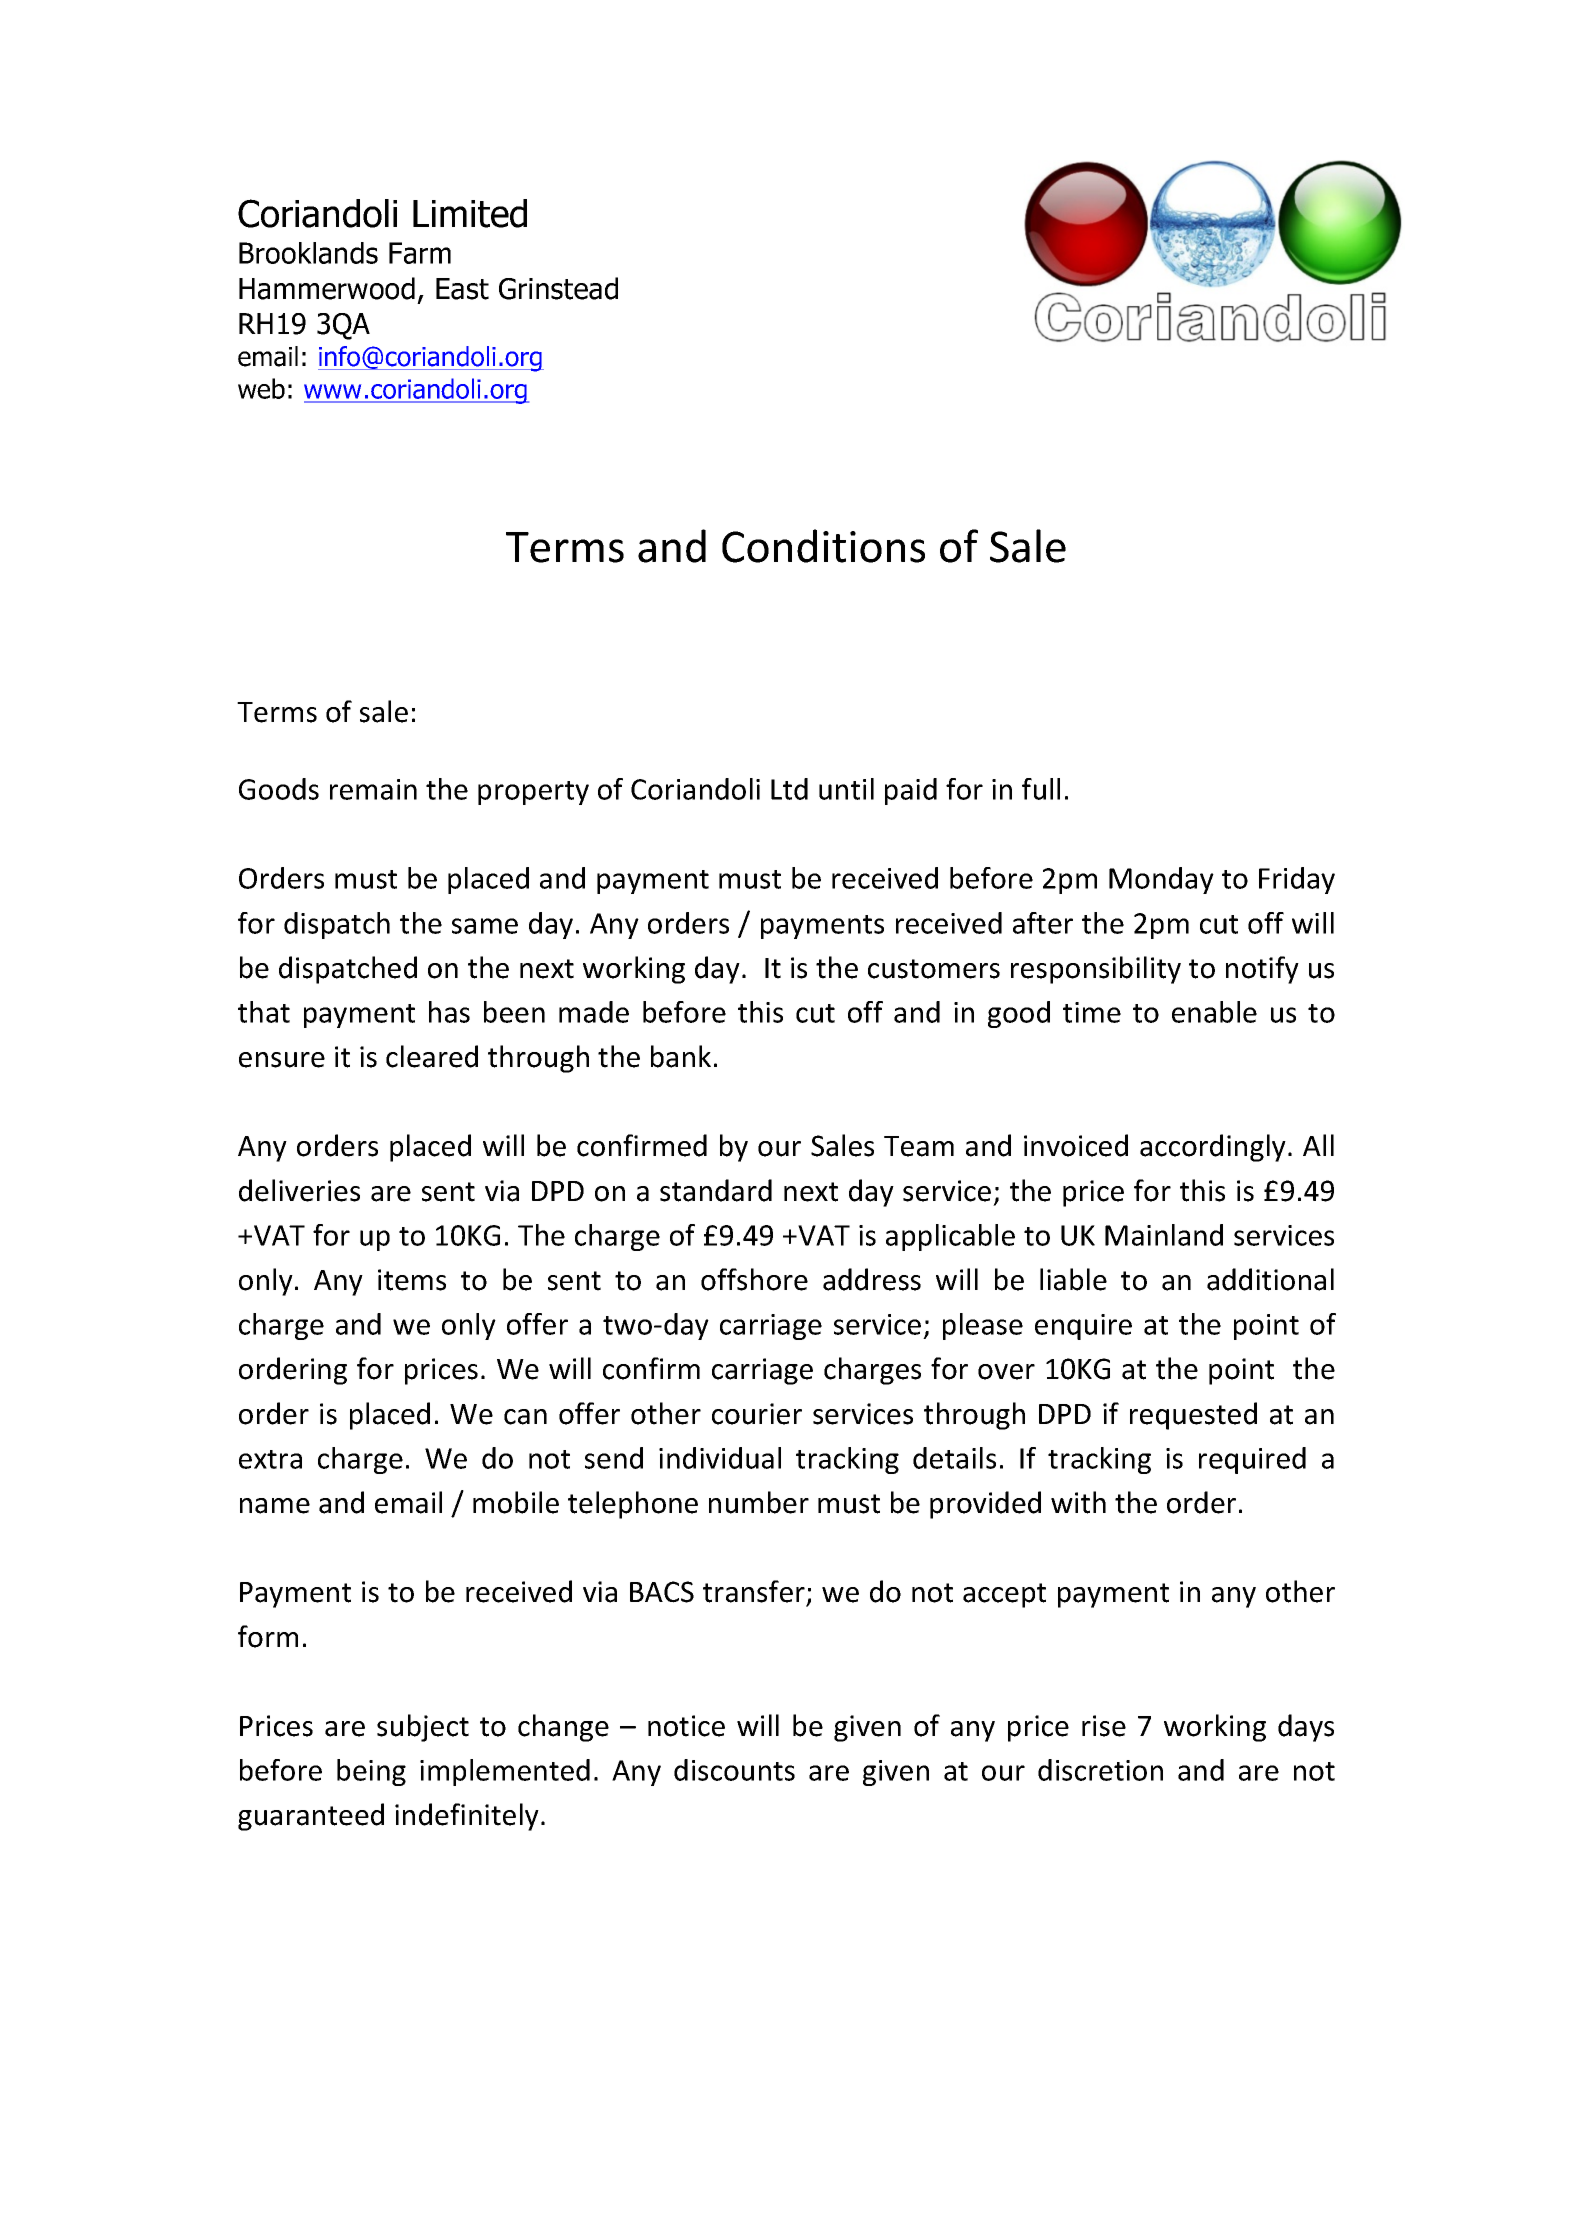  What do you see at coordinates (754, 1279) in the screenshot?
I see `offshore` at bounding box center [754, 1279].
